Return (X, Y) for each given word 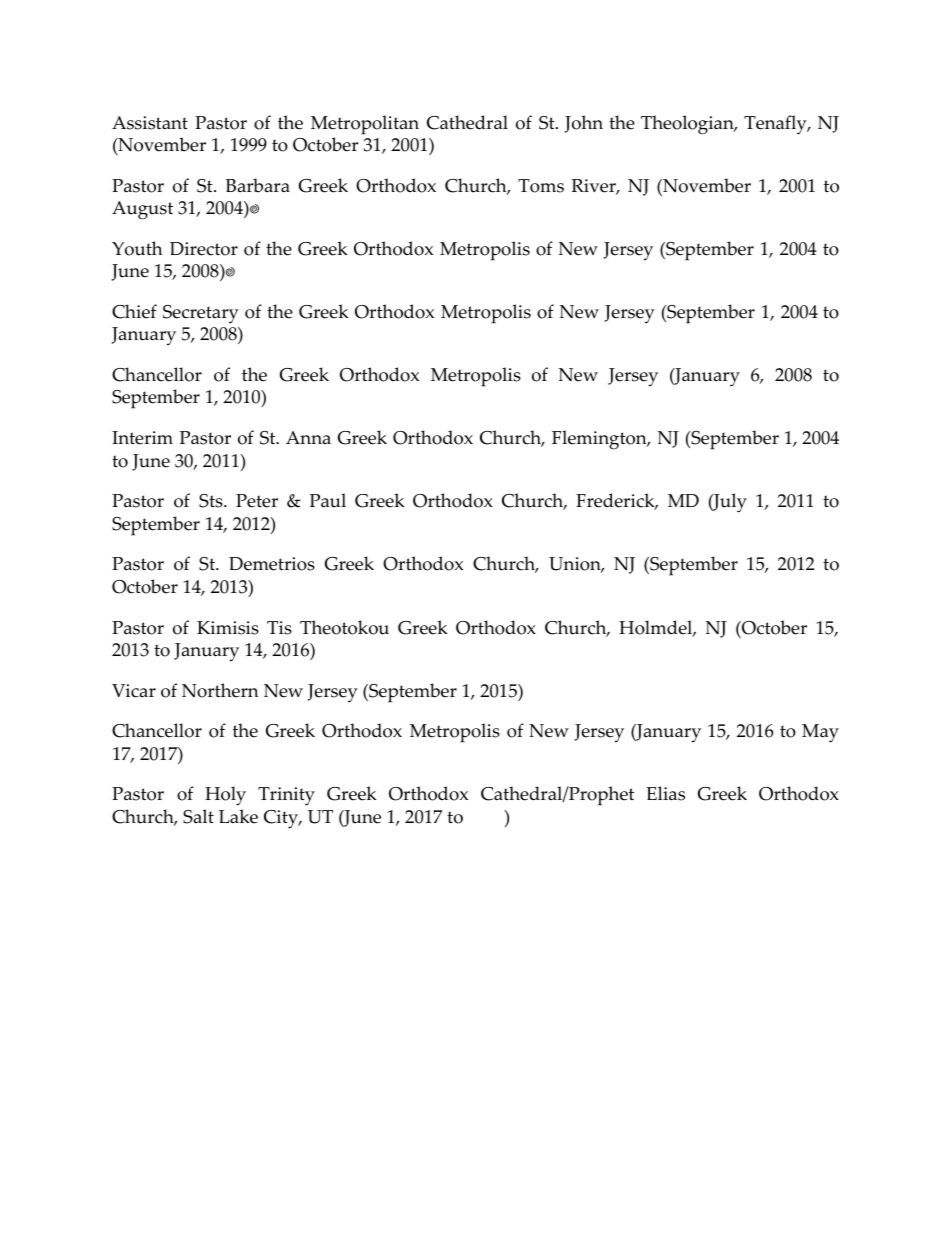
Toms (541, 186)
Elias (665, 793)
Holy (225, 796)
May (820, 733)
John (584, 124)
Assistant (150, 123)
